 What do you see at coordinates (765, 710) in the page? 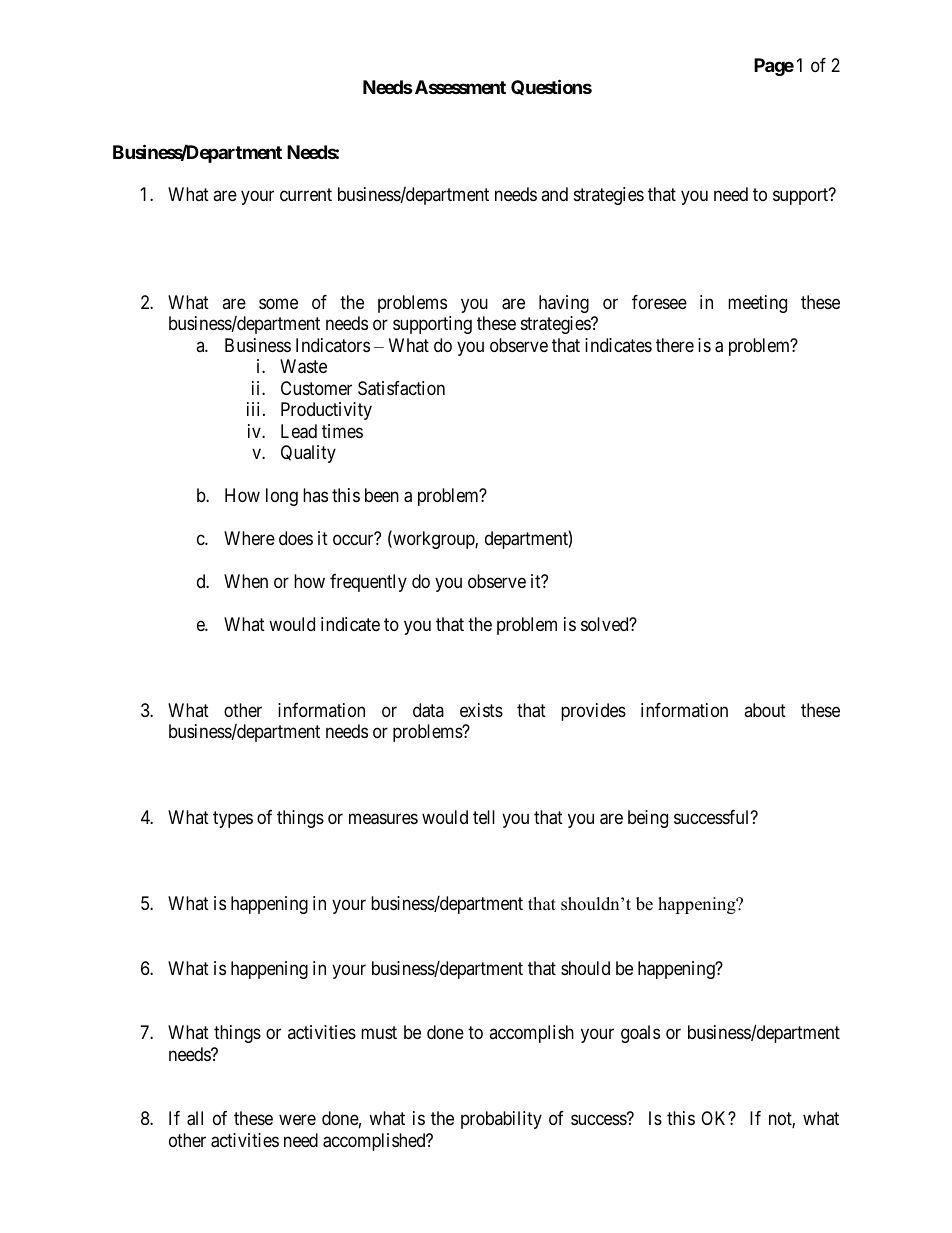
I see `about` at bounding box center [765, 710].
